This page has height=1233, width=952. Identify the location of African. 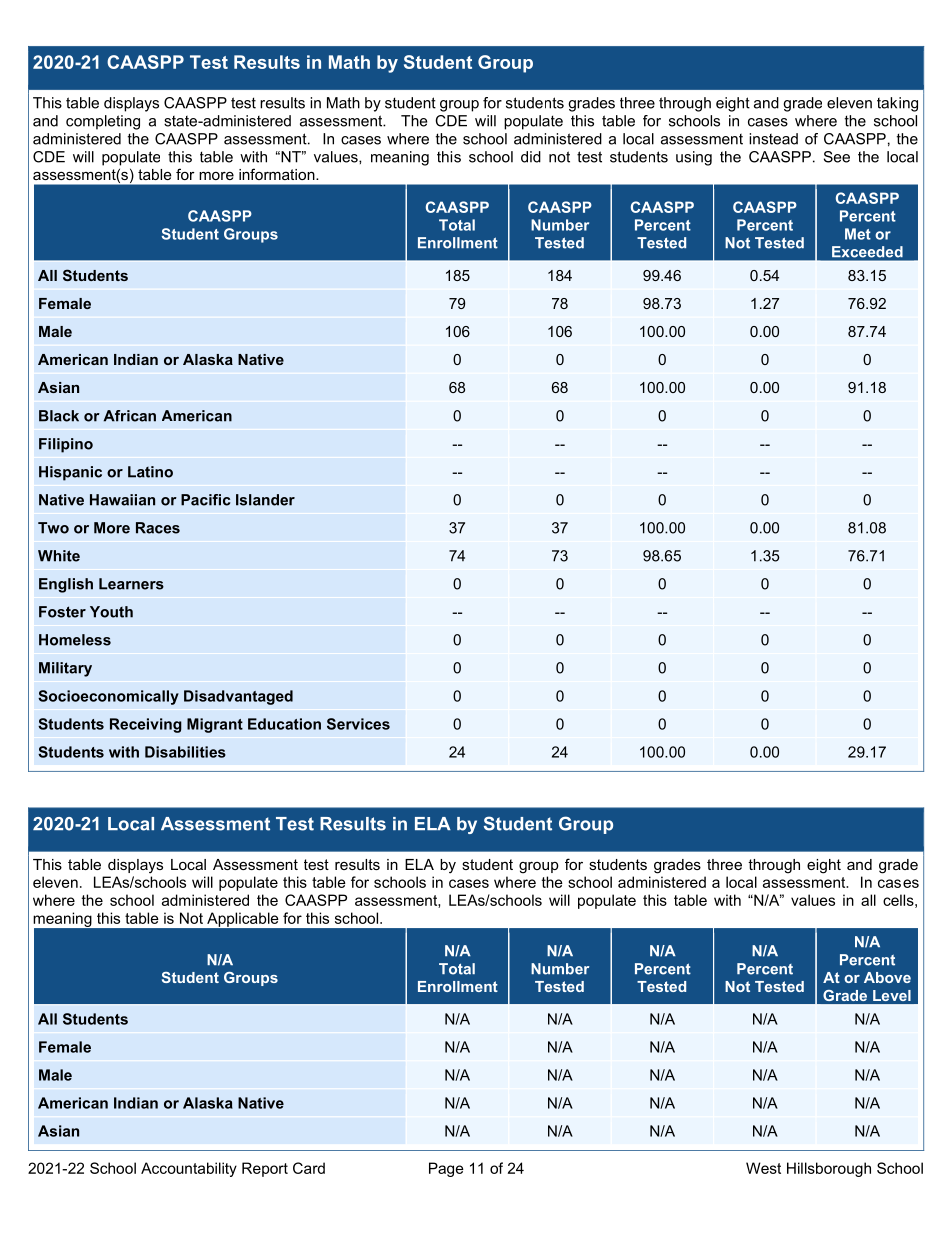
(129, 416).
